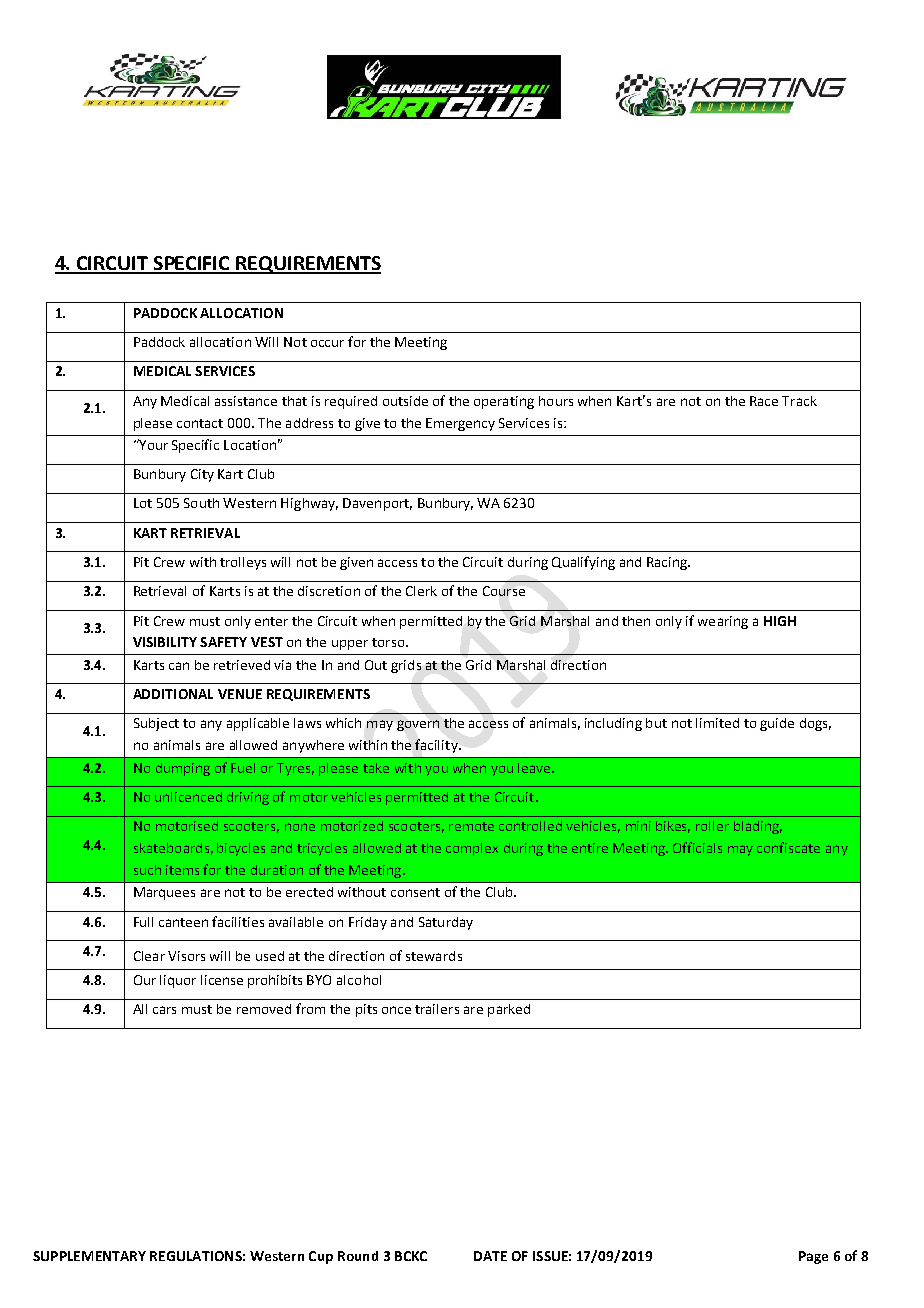  Describe the element at coordinates (89, 1256) in the screenshot. I see `SUPPLEMENTARY` at that location.
